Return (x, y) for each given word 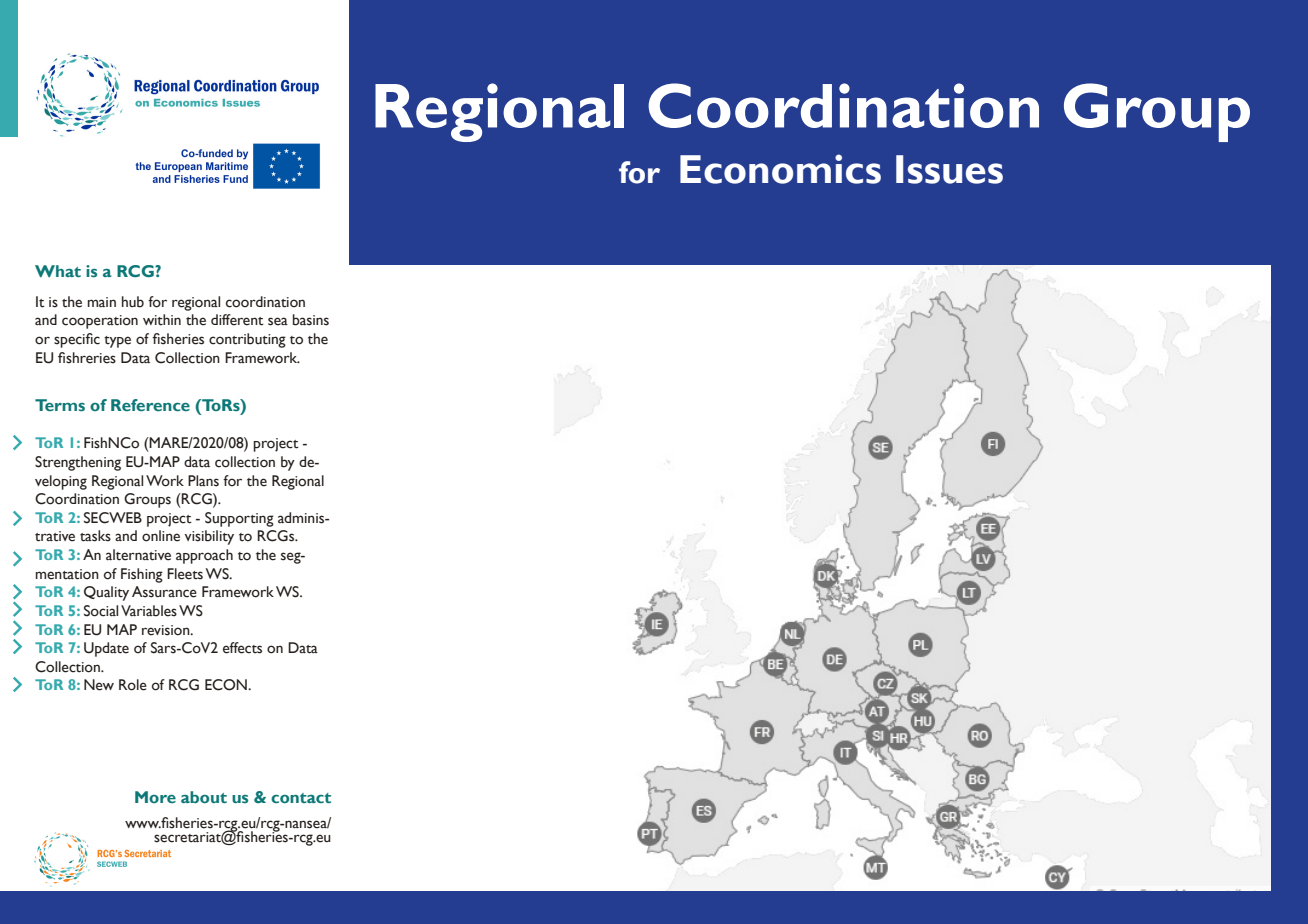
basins (311, 320)
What (58, 271)
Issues (949, 169)
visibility (209, 537)
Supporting (239, 519)
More (155, 797)
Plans (203, 481)
